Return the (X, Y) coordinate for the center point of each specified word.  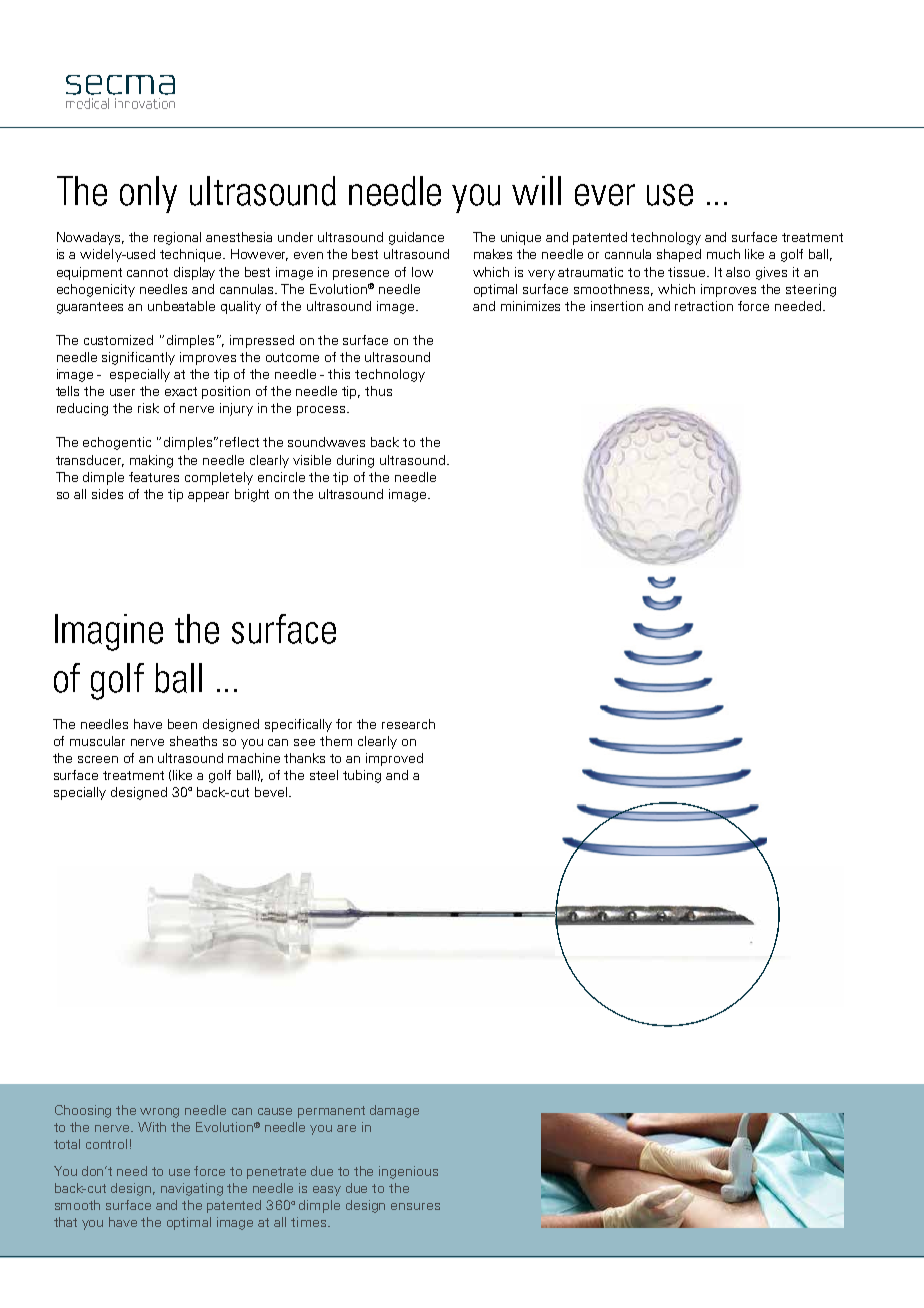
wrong (159, 1113)
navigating (192, 1189)
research (408, 724)
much (723, 254)
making (151, 461)
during (355, 461)
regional (177, 238)
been (182, 724)
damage (394, 1111)
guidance (416, 238)
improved (394, 759)
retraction (704, 306)
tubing (362, 776)
